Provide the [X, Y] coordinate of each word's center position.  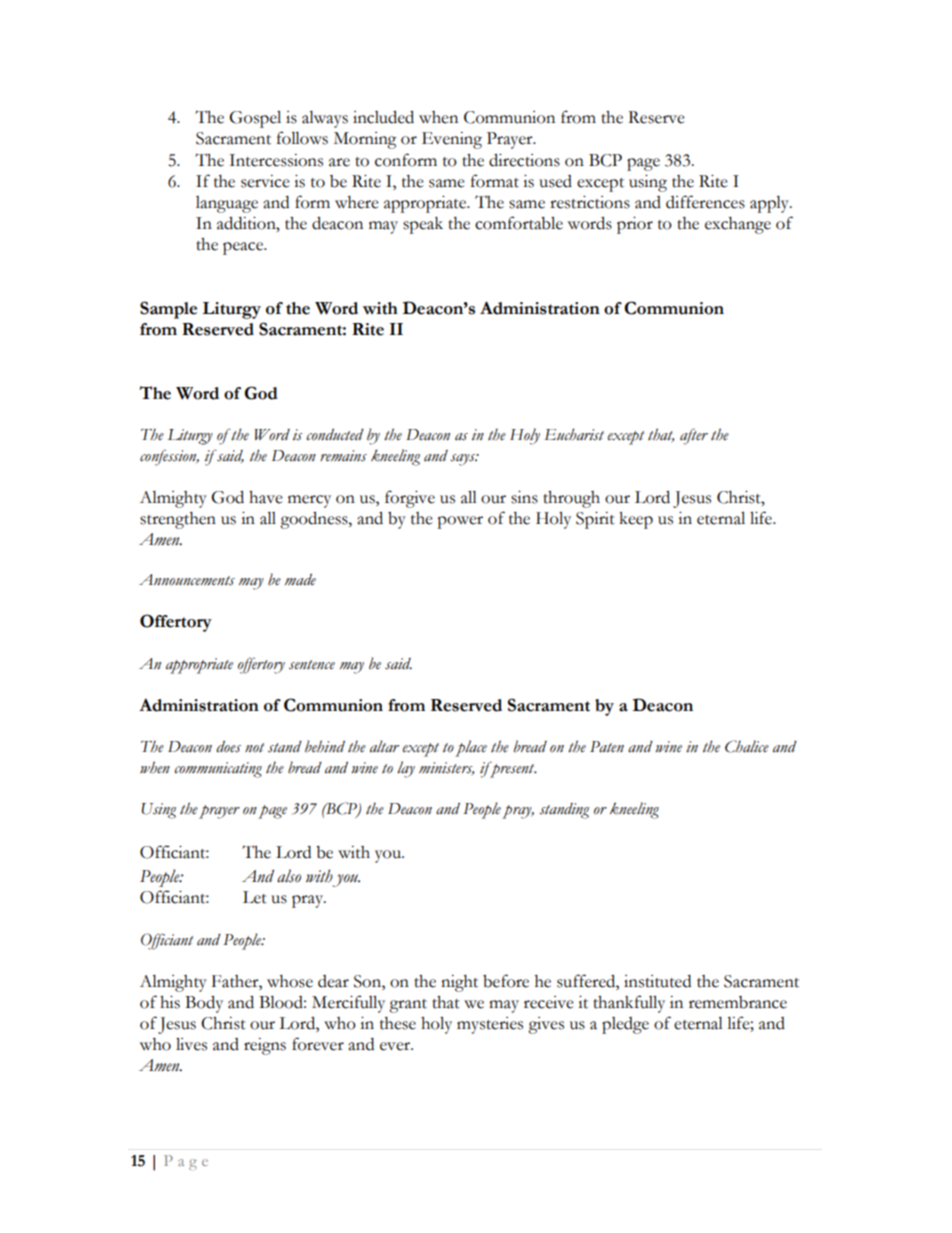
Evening [452, 140]
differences [705, 202]
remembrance [738, 1002]
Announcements [187, 580]
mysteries [490, 1025]
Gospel [255, 119]
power [460, 522]
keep [636, 520]
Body [204, 1004]
